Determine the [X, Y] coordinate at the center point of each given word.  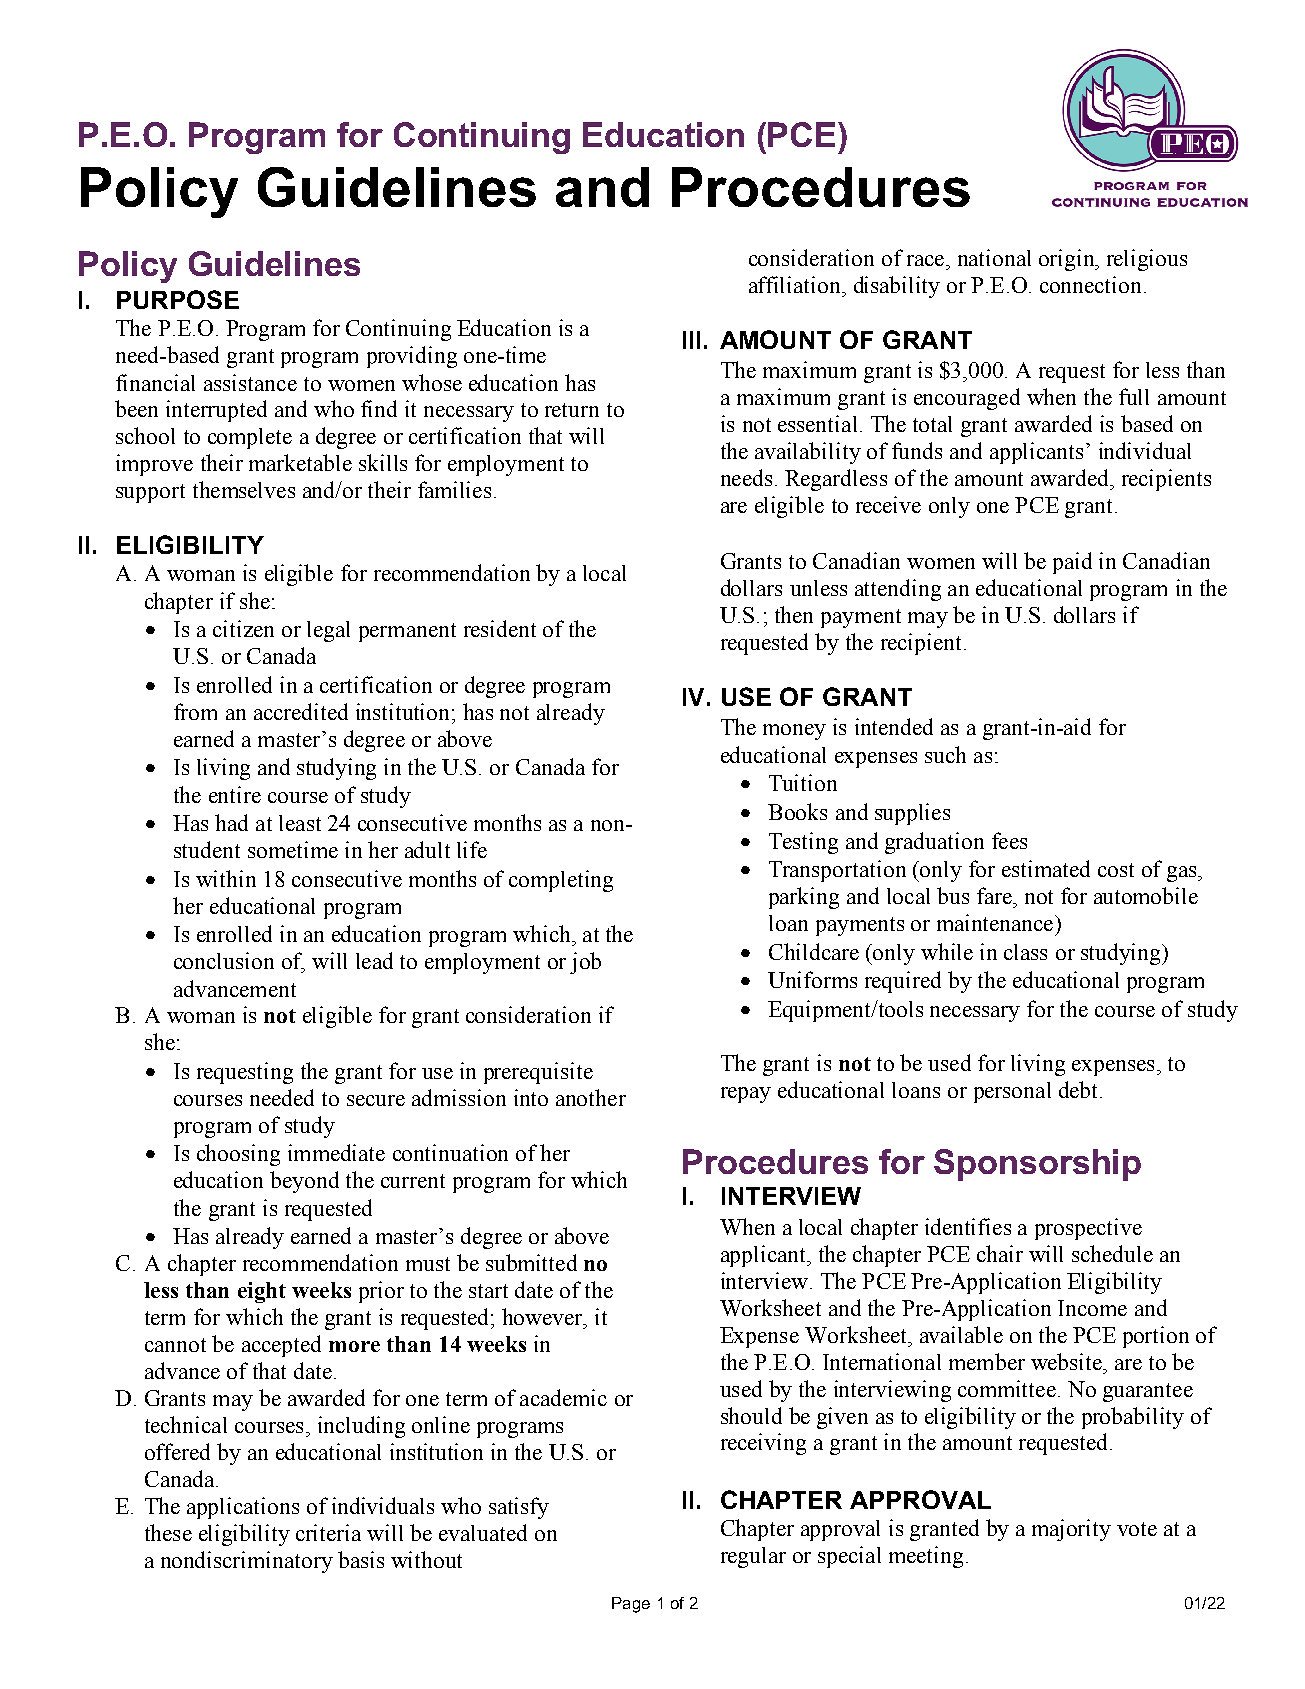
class [1025, 952]
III [691, 340]
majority [1071, 1530]
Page [631, 1605]
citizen [243, 628]
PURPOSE [178, 299]
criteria [328, 1532]
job [585, 963]
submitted [531, 1262]
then [794, 614]
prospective [1088, 1229]
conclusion [224, 960]
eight [262, 1292]
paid [1072, 563]
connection [1092, 284]
